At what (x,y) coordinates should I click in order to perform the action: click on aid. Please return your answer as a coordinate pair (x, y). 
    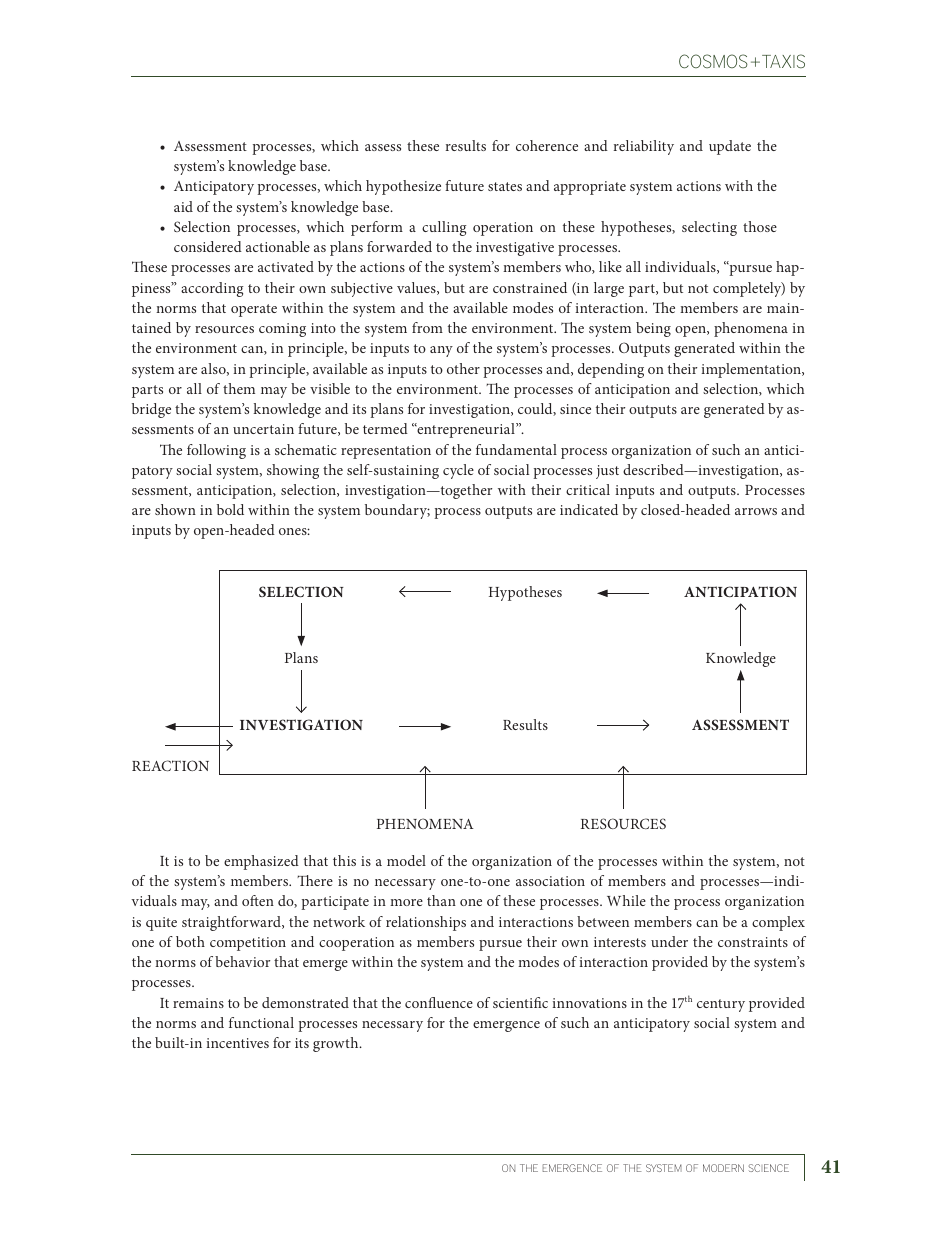
    Looking at the image, I should click on (183, 206).
